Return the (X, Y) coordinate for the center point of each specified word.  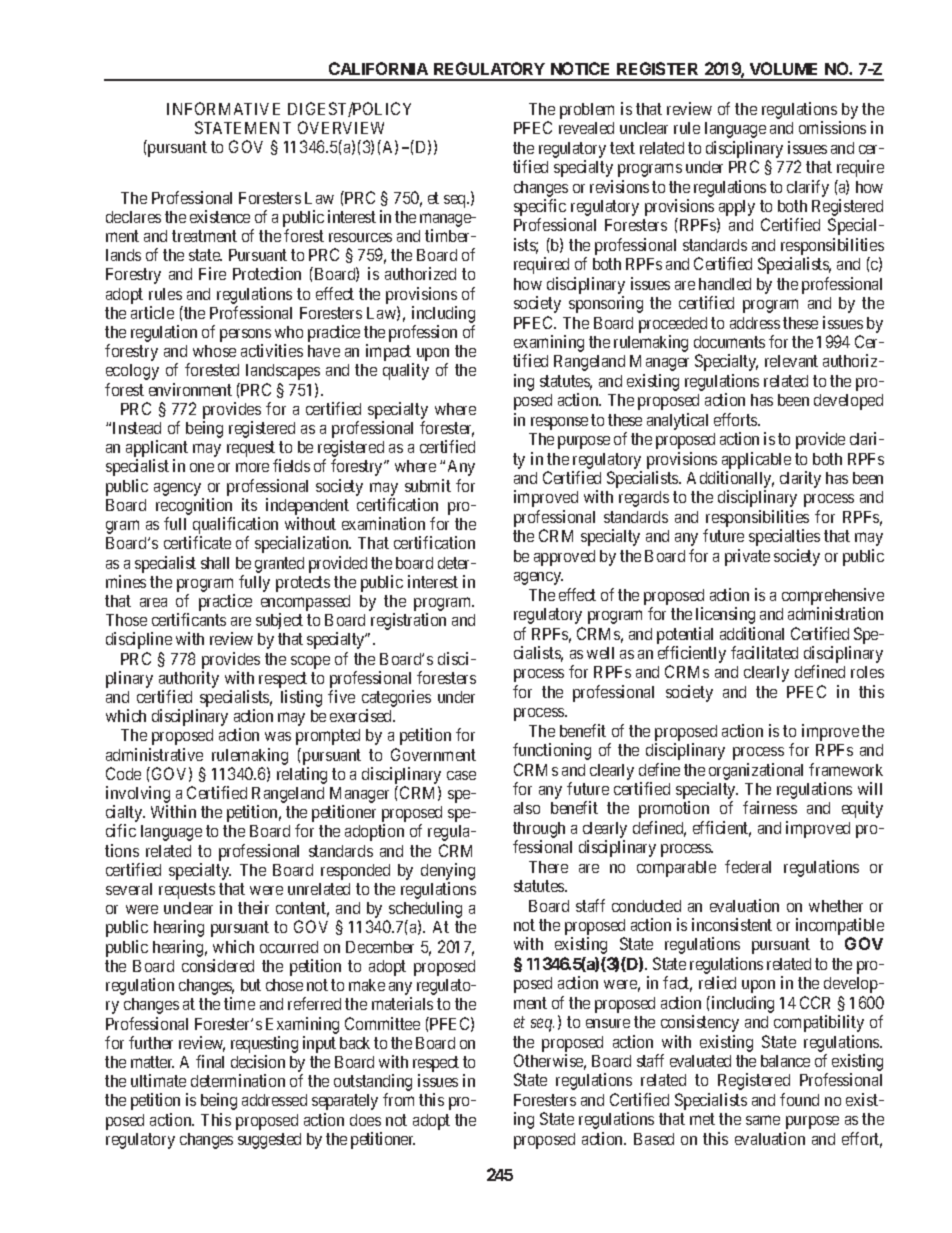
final (210, 1061)
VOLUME (783, 68)
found (799, 1099)
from (398, 1099)
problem (587, 111)
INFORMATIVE (223, 108)
